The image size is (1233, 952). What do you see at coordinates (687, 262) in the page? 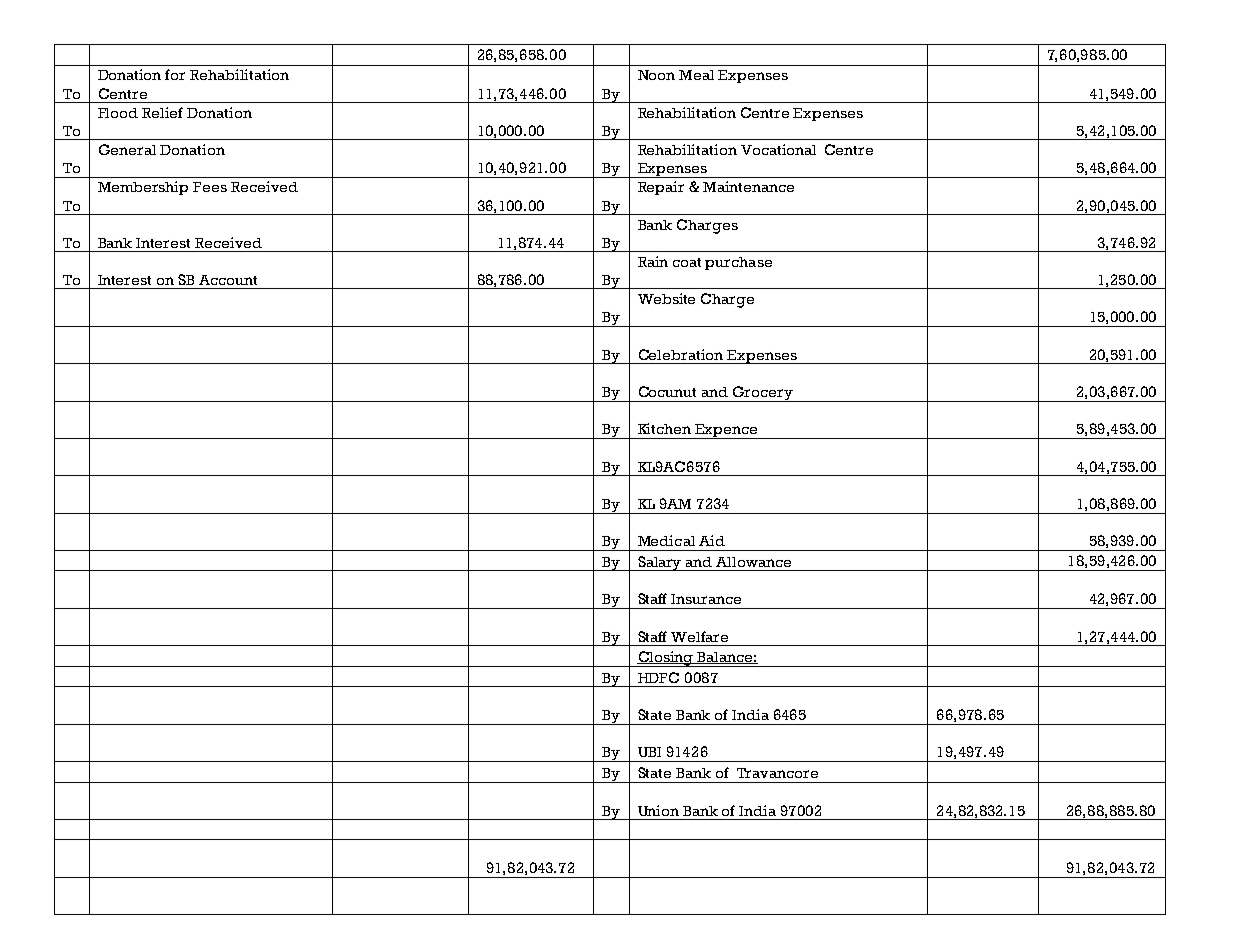
I see `coat` at bounding box center [687, 262].
